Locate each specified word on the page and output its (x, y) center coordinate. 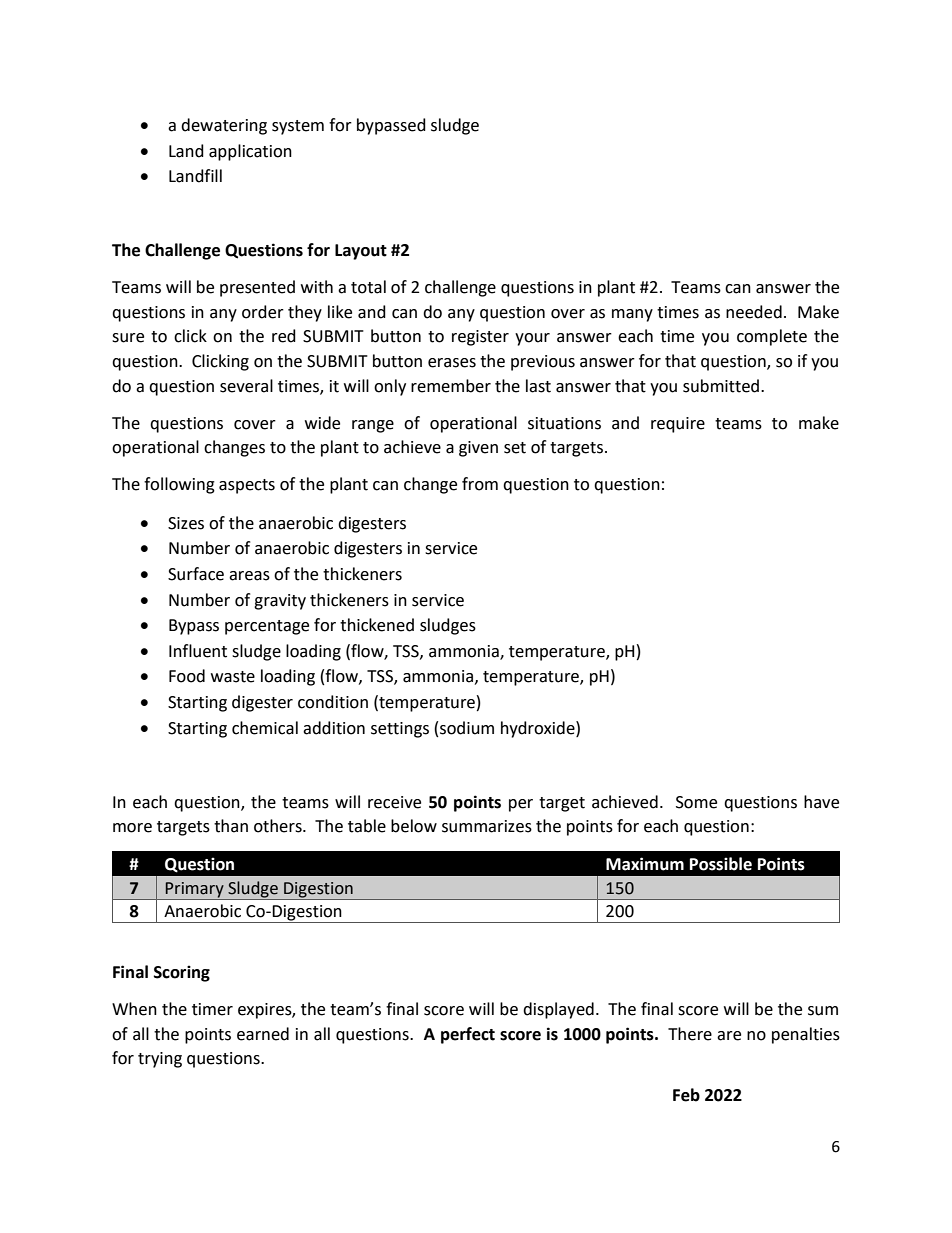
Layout (361, 252)
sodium (467, 728)
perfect (468, 1035)
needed (754, 312)
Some (696, 802)
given (478, 449)
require (678, 425)
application (250, 152)
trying (160, 1060)
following (179, 485)
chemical (265, 728)
